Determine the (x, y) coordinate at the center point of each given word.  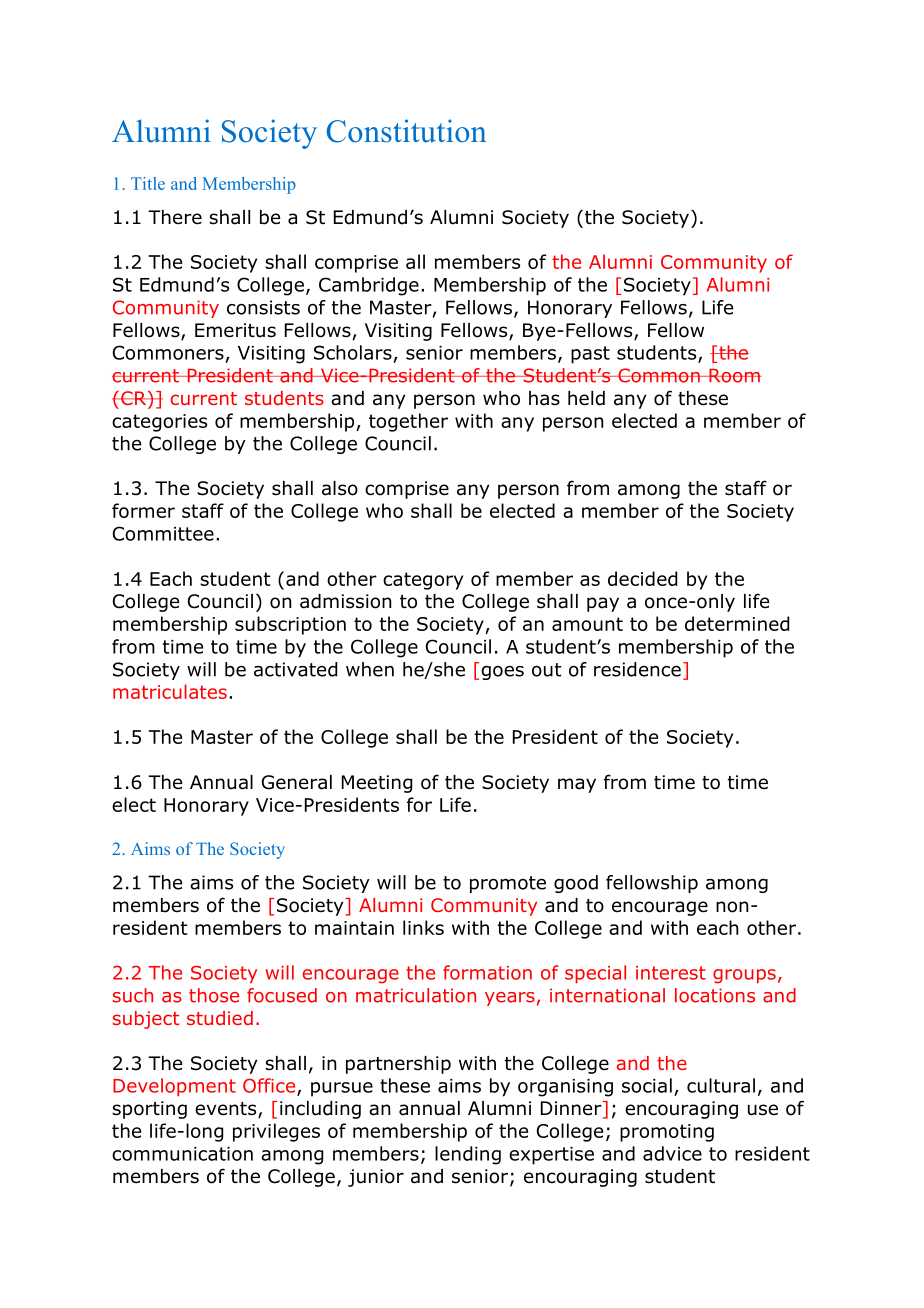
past (590, 355)
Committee (163, 533)
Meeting (377, 784)
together (408, 422)
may (577, 785)
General (297, 782)
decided (642, 578)
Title (148, 183)
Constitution (407, 131)
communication (182, 1154)
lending (468, 1155)
